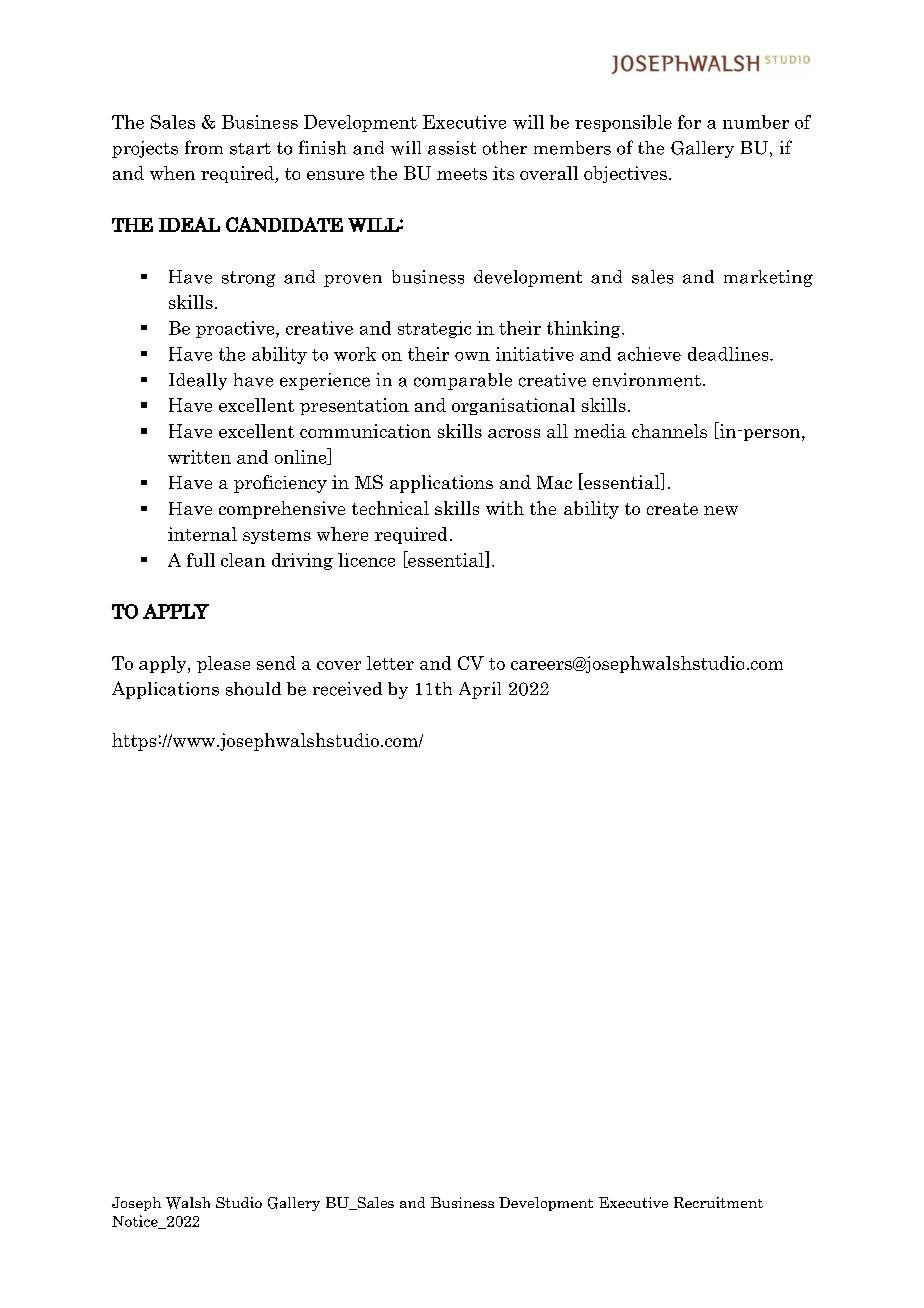  I want to click on assist, so click(452, 148).
